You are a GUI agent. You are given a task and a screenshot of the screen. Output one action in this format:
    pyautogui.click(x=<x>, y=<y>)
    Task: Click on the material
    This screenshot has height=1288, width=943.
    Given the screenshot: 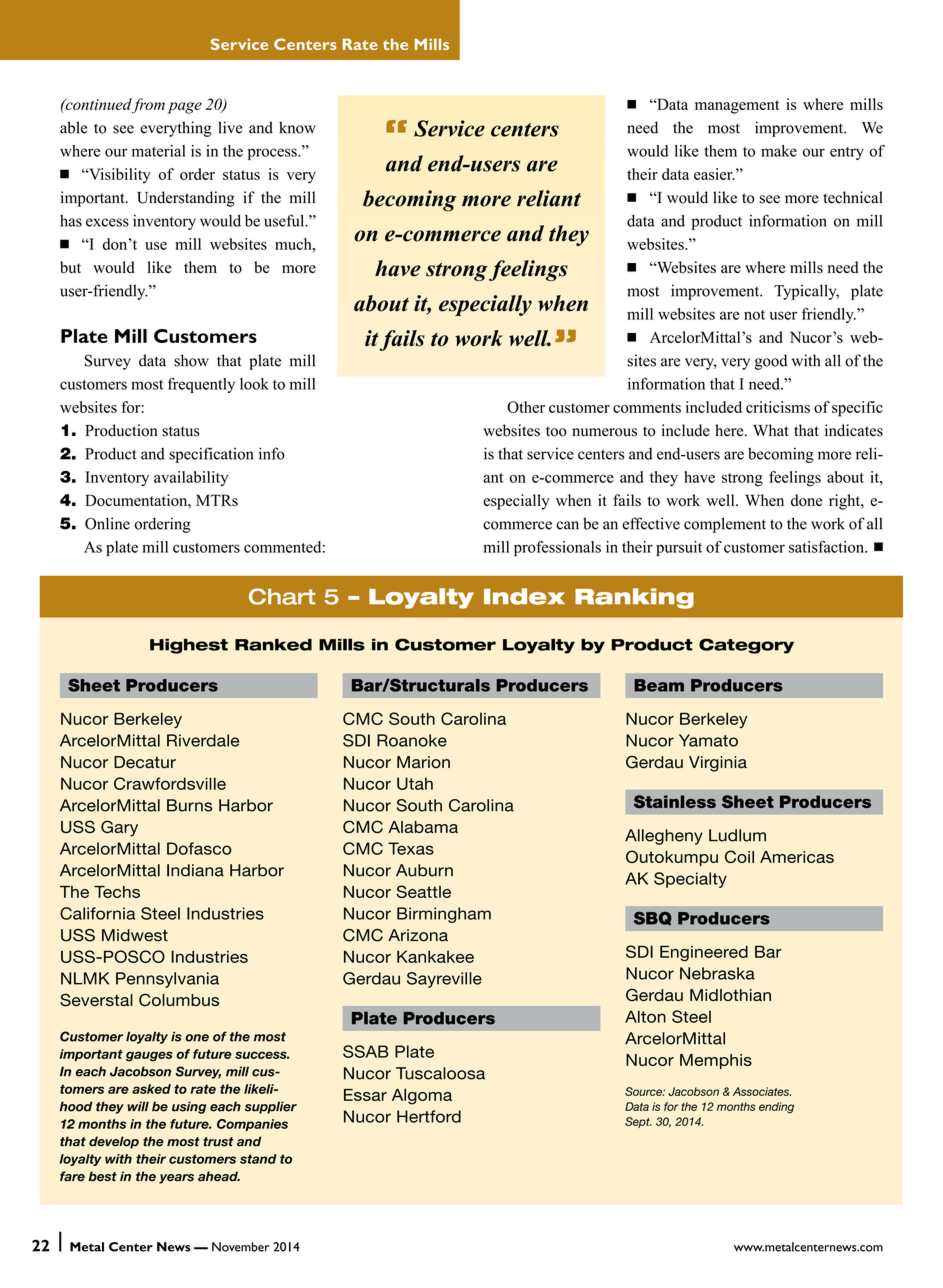 What is the action you would take?
    pyautogui.click(x=159, y=151)
